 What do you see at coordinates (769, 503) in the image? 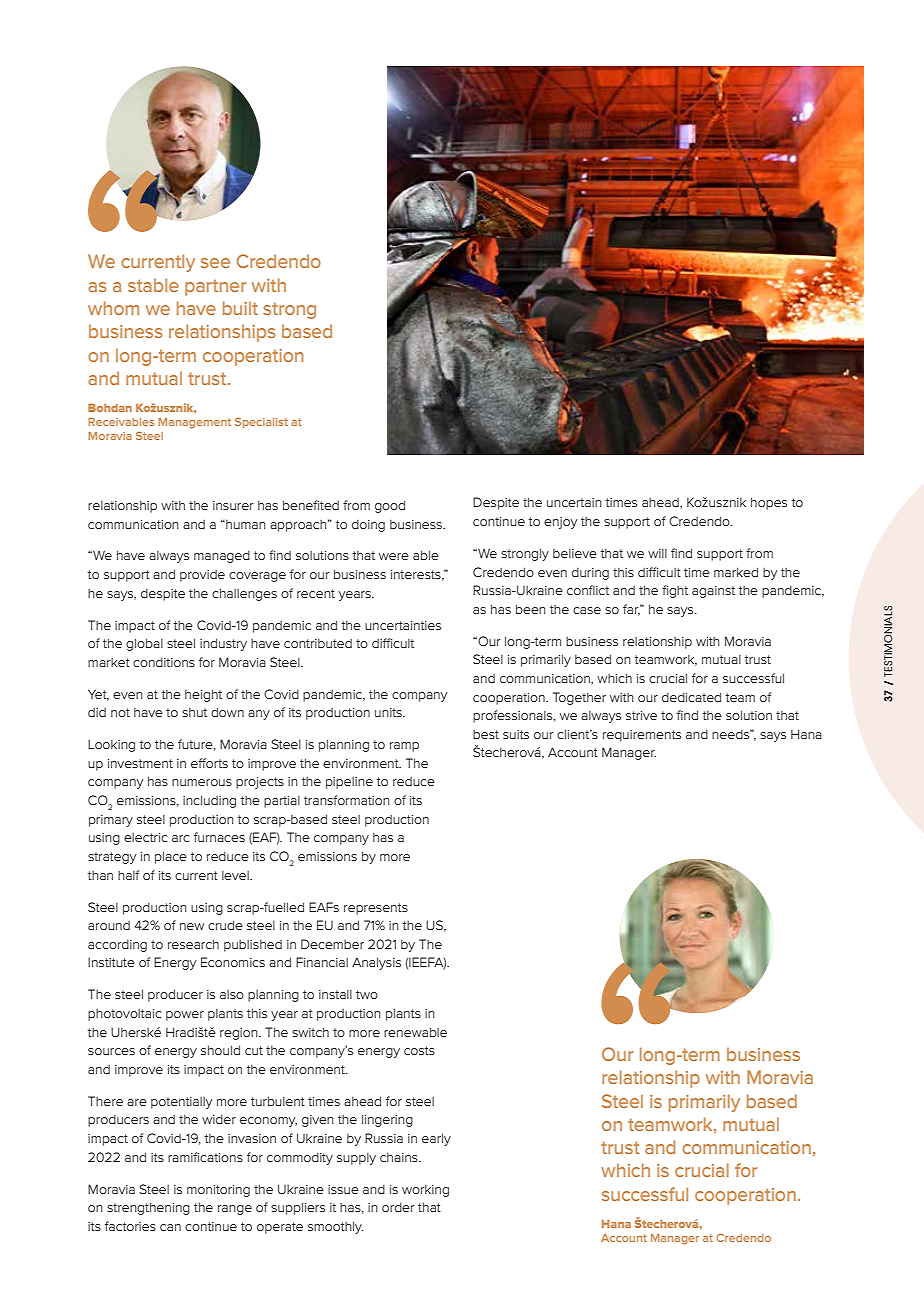
I see `hopes` at bounding box center [769, 503].
